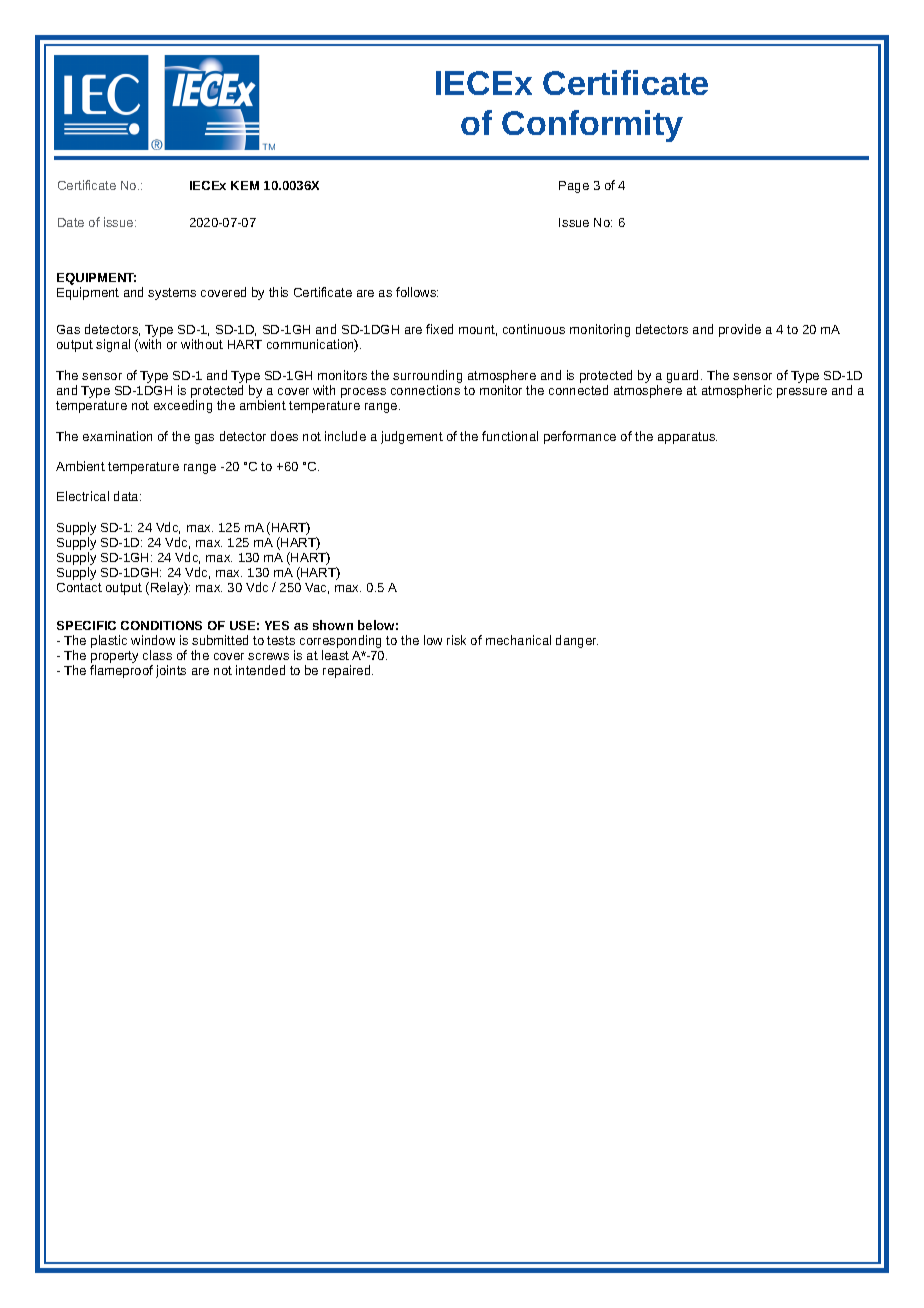  What do you see at coordinates (183, 406) in the screenshot?
I see `exceeding` at bounding box center [183, 406].
